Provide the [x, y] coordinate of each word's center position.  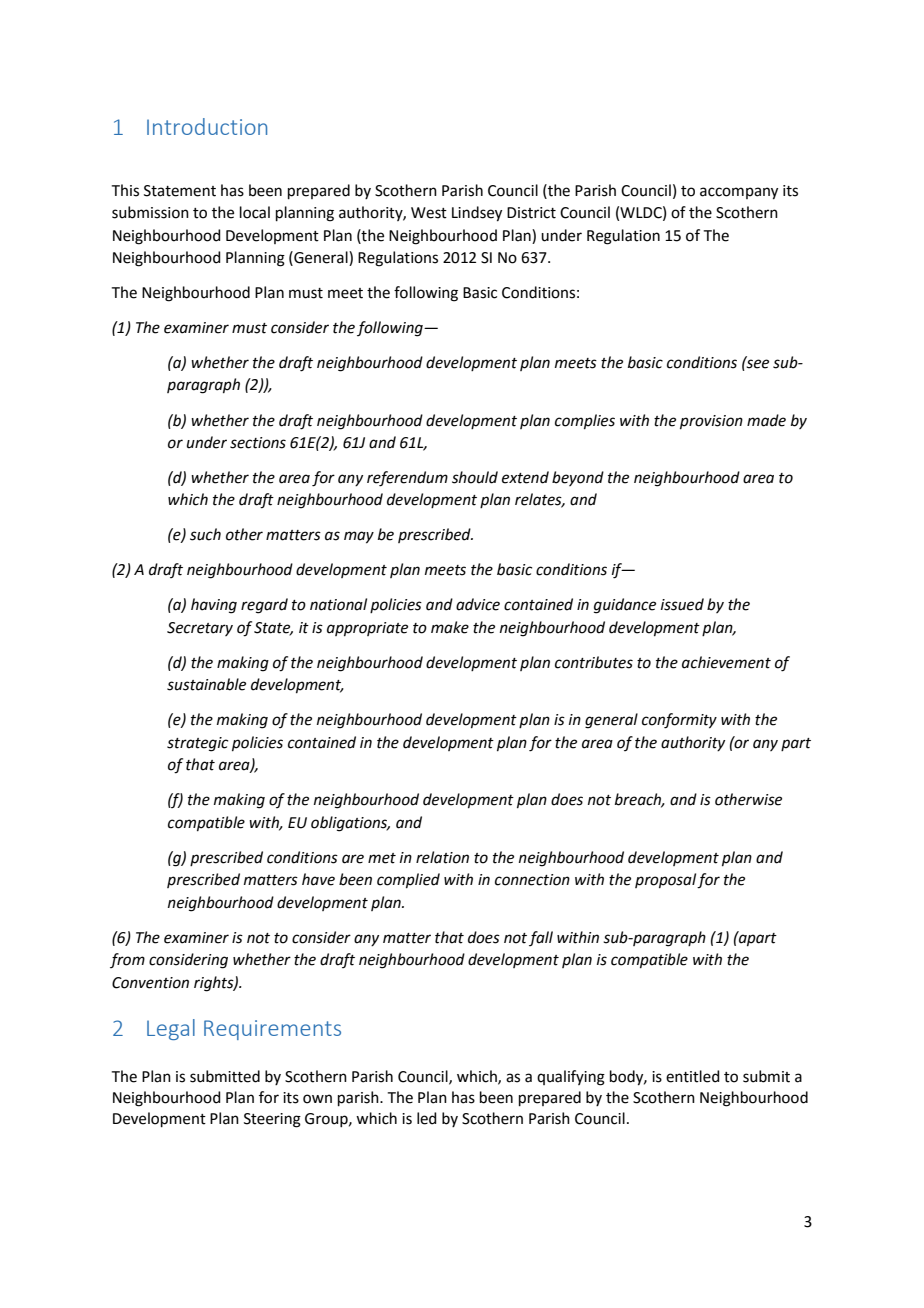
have [318, 879]
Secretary [200, 629]
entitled [693, 1076]
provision [711, 422]
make [450, 627]
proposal [666, 880]
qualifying [571, 1078]
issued [682, 604]
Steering [272, 1120]
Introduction [207, 126]
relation [442, 857]
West [429, 213]
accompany [739, 193]
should [475, 477]
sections [258, 443]
